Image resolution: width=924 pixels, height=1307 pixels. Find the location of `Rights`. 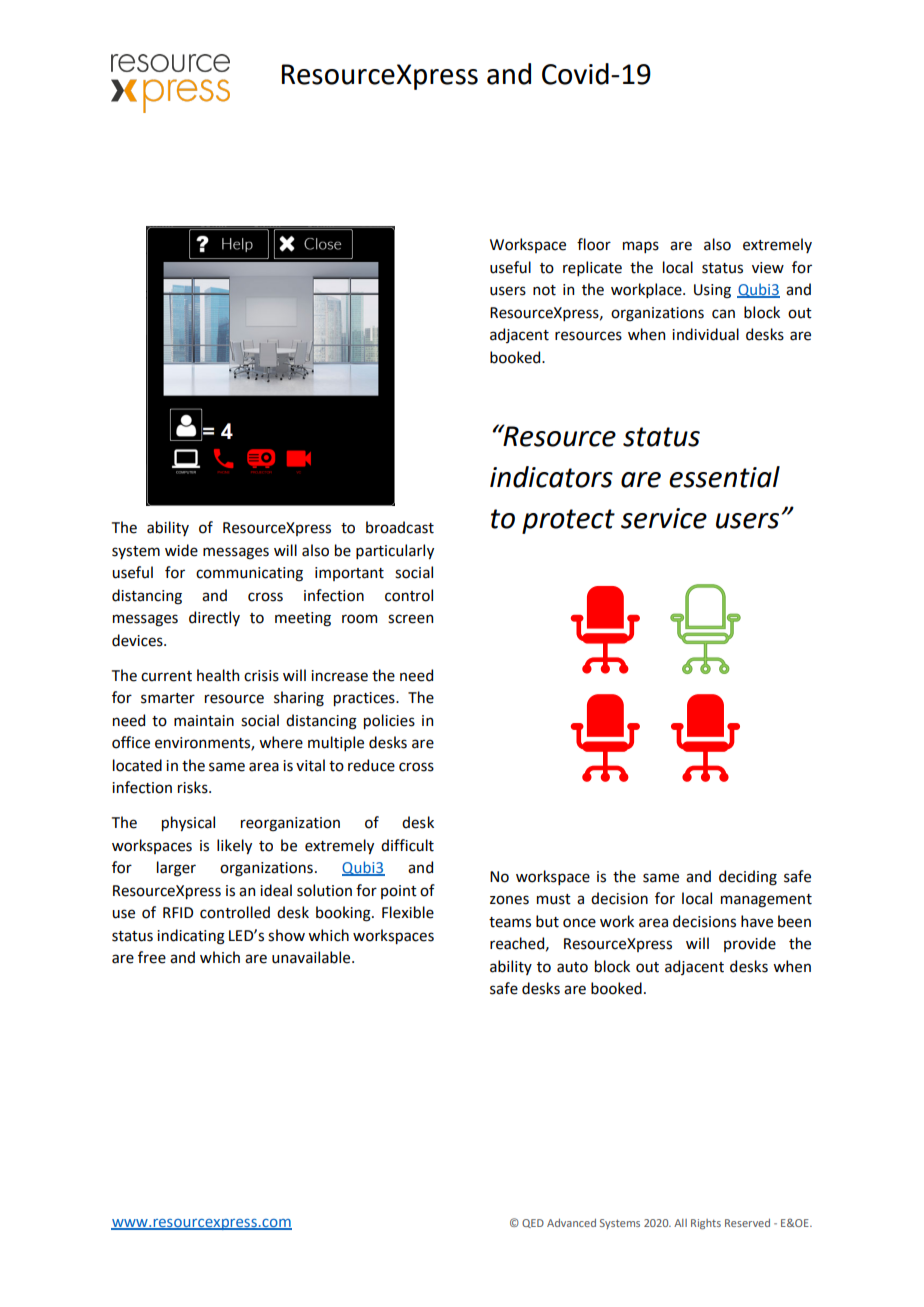

Rights is located at coordinates (706, 1224).
